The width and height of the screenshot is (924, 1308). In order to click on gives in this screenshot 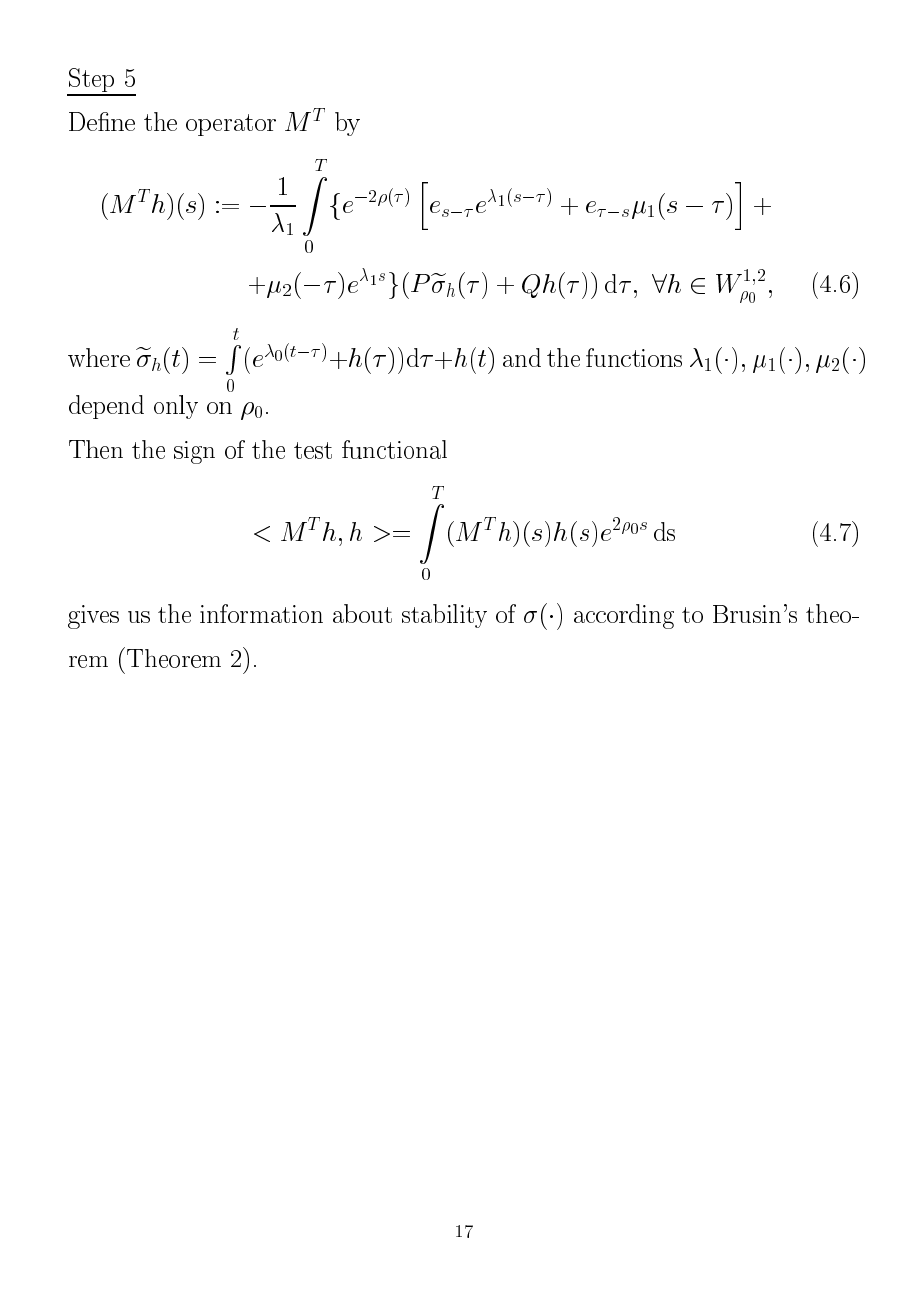, I will do `click(93, 617)`.
